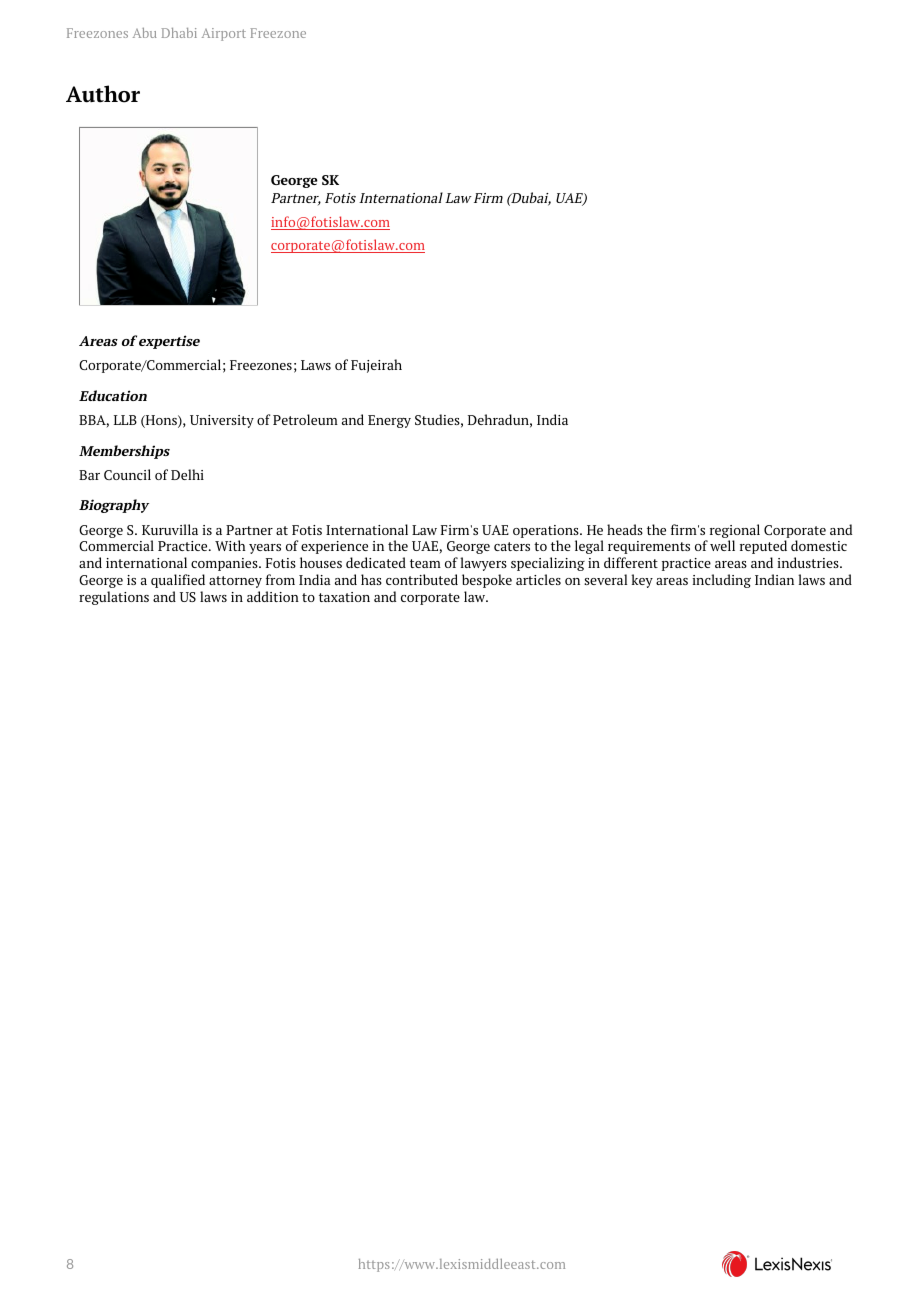  Describe the element at coordinates (547, 531) in the screenshot. I see `operations` at that location.
